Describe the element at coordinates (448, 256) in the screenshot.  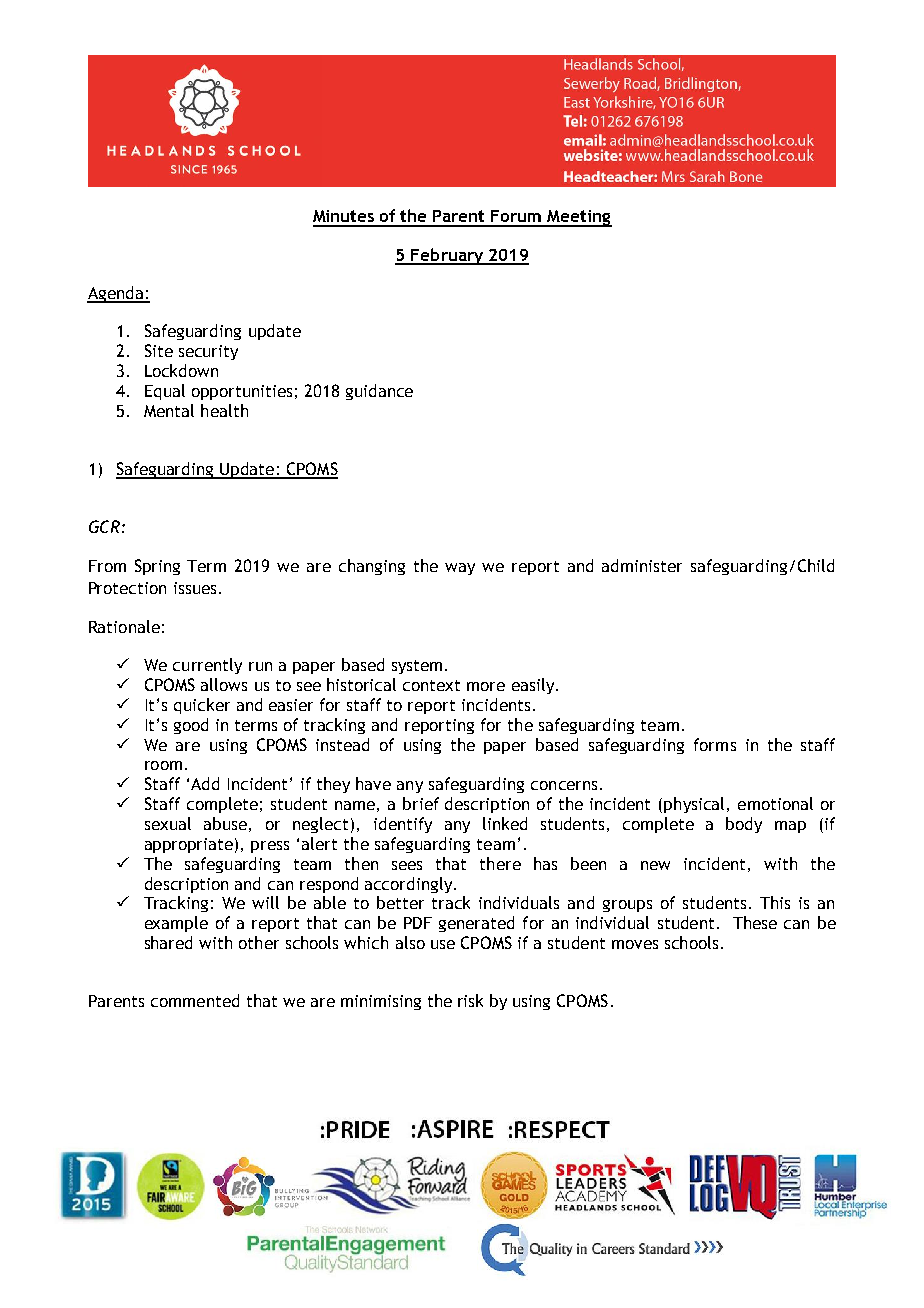
I see `February` at that location.
